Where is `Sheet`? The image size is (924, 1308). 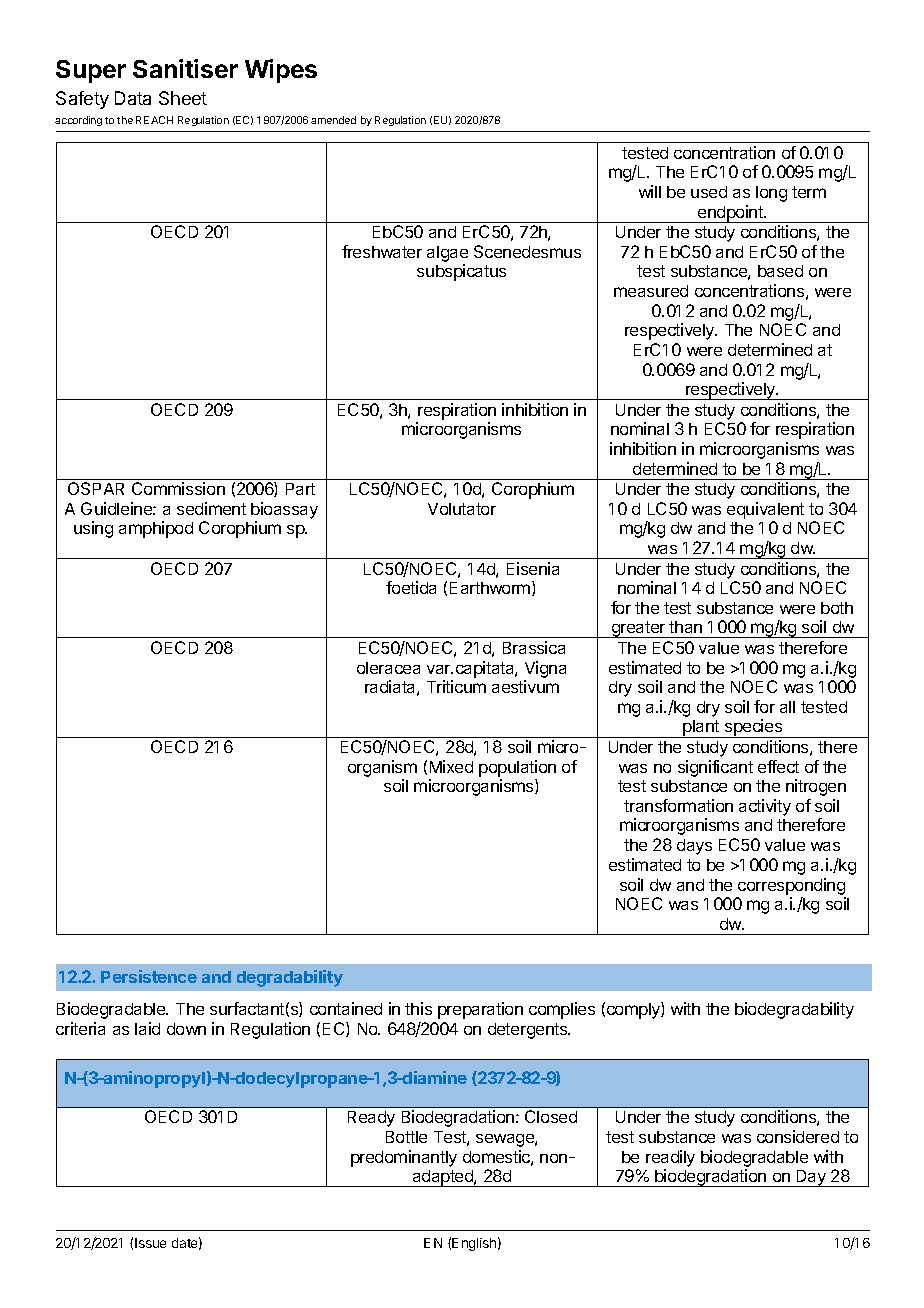 Sheet is located at coordinates (183, 98).
